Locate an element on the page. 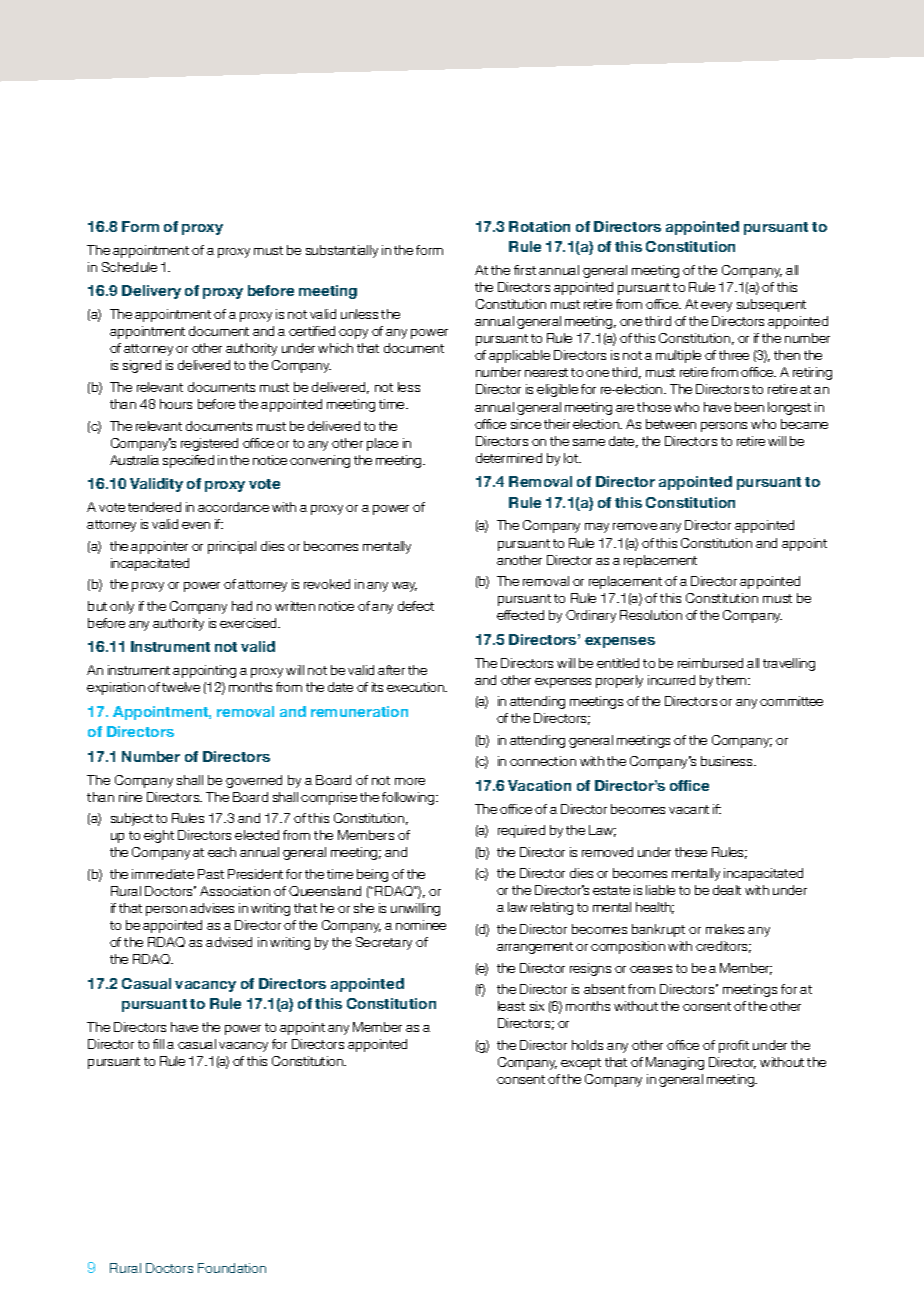 The width and height of the image is (924, 1308). Schedule is located at coordinates (129, 267).
